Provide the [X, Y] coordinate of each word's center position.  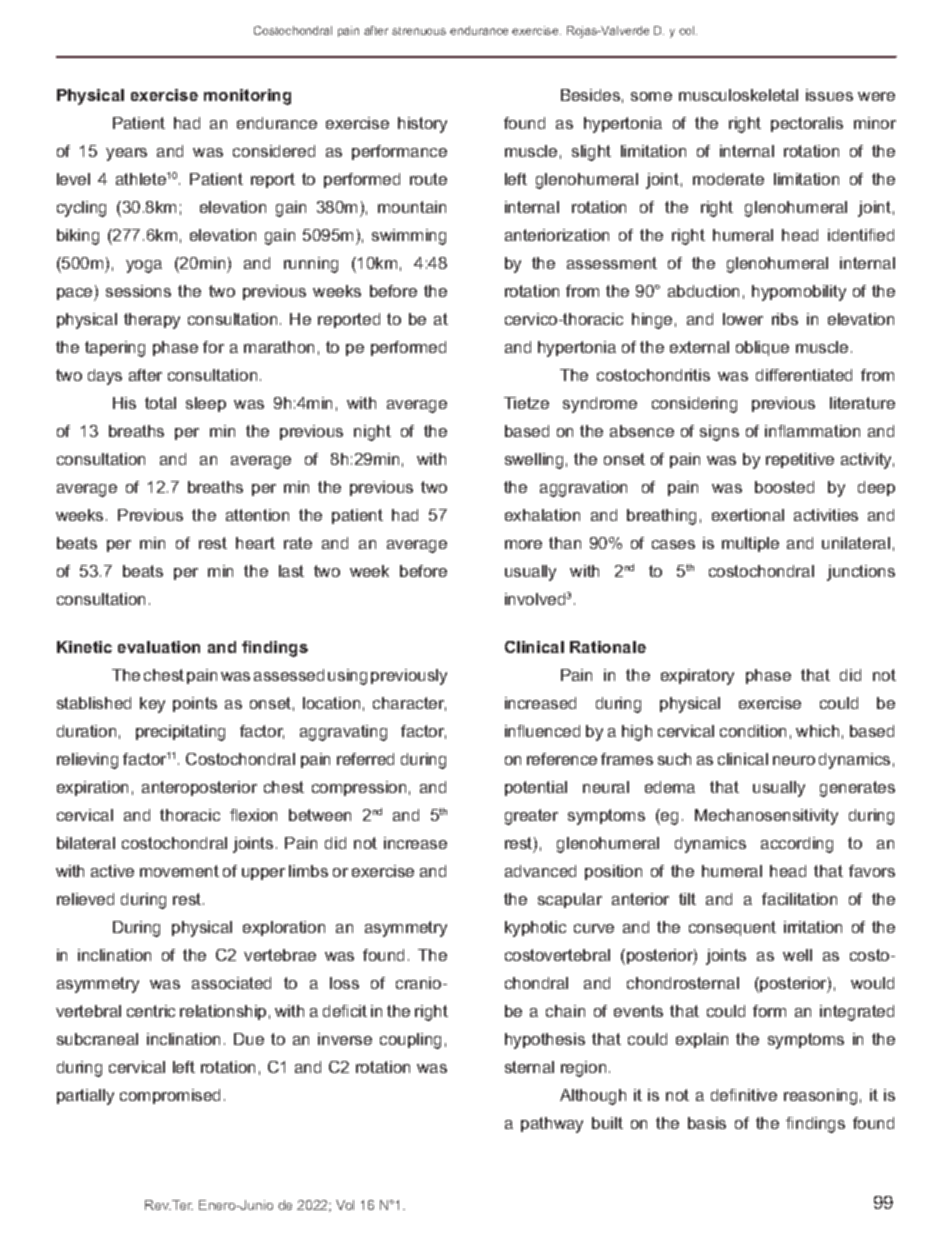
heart [255, 543]
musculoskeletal [738, 95]
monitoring [247, 97]
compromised [170, 1096]
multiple [750, 544]
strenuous [419, 31]
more [523, 544]
